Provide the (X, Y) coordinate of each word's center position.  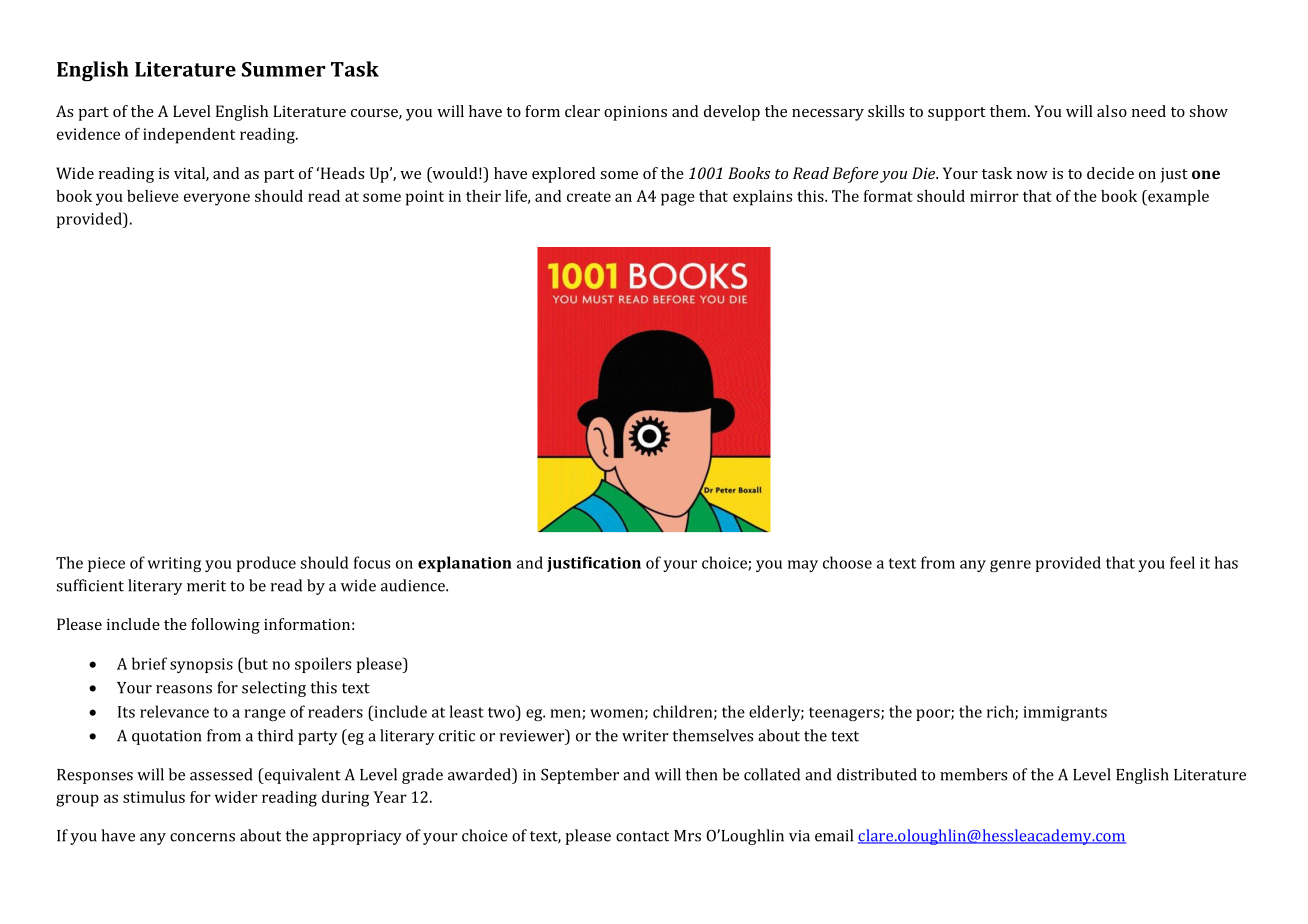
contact (642, 836)
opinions (635, 113)
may (803, 566)
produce (266, 564)
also (1112, 111)
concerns (202, 837)
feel (1182, 562)
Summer (283, 69)
